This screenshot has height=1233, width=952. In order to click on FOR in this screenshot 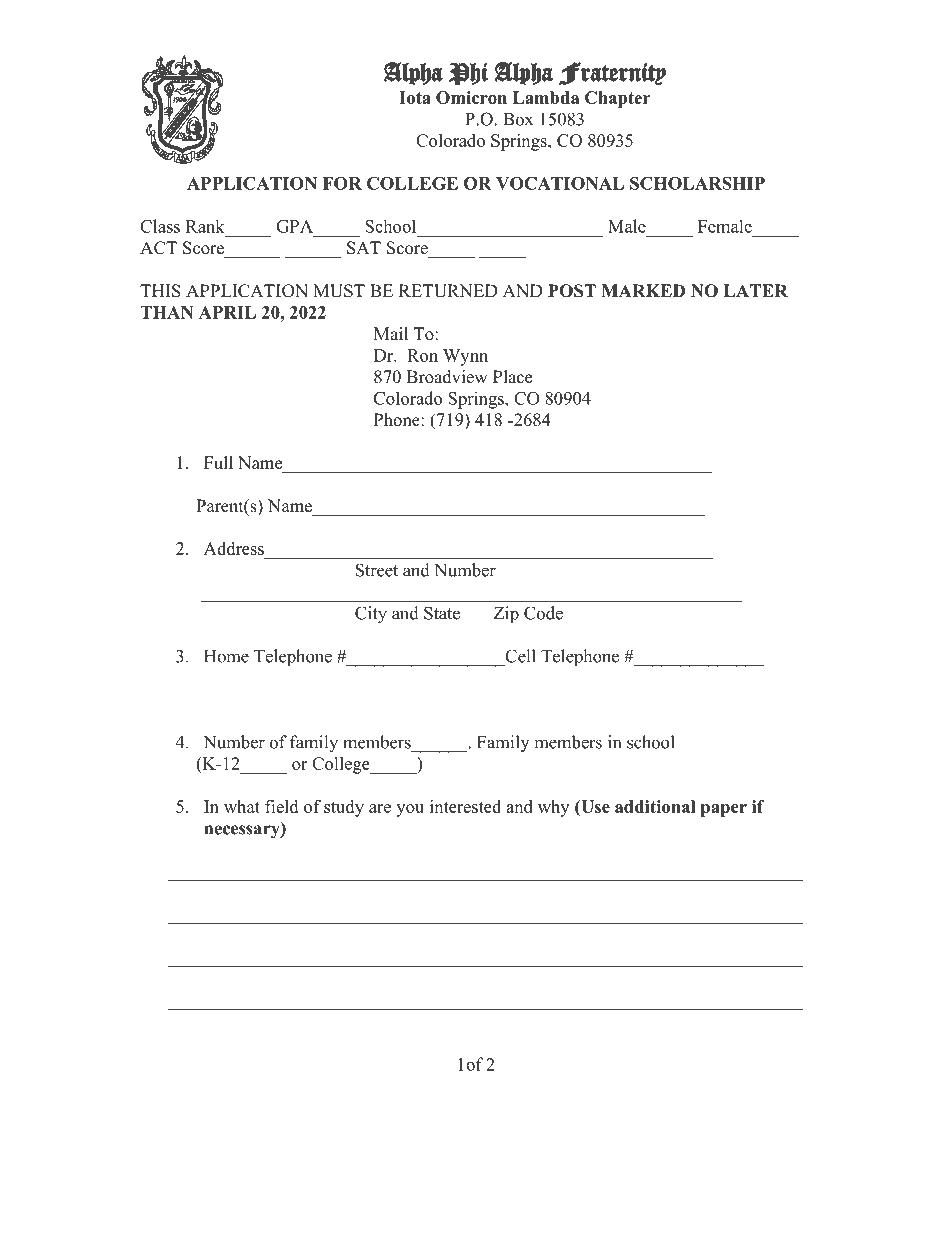, I will do `click(342, 183)`.
